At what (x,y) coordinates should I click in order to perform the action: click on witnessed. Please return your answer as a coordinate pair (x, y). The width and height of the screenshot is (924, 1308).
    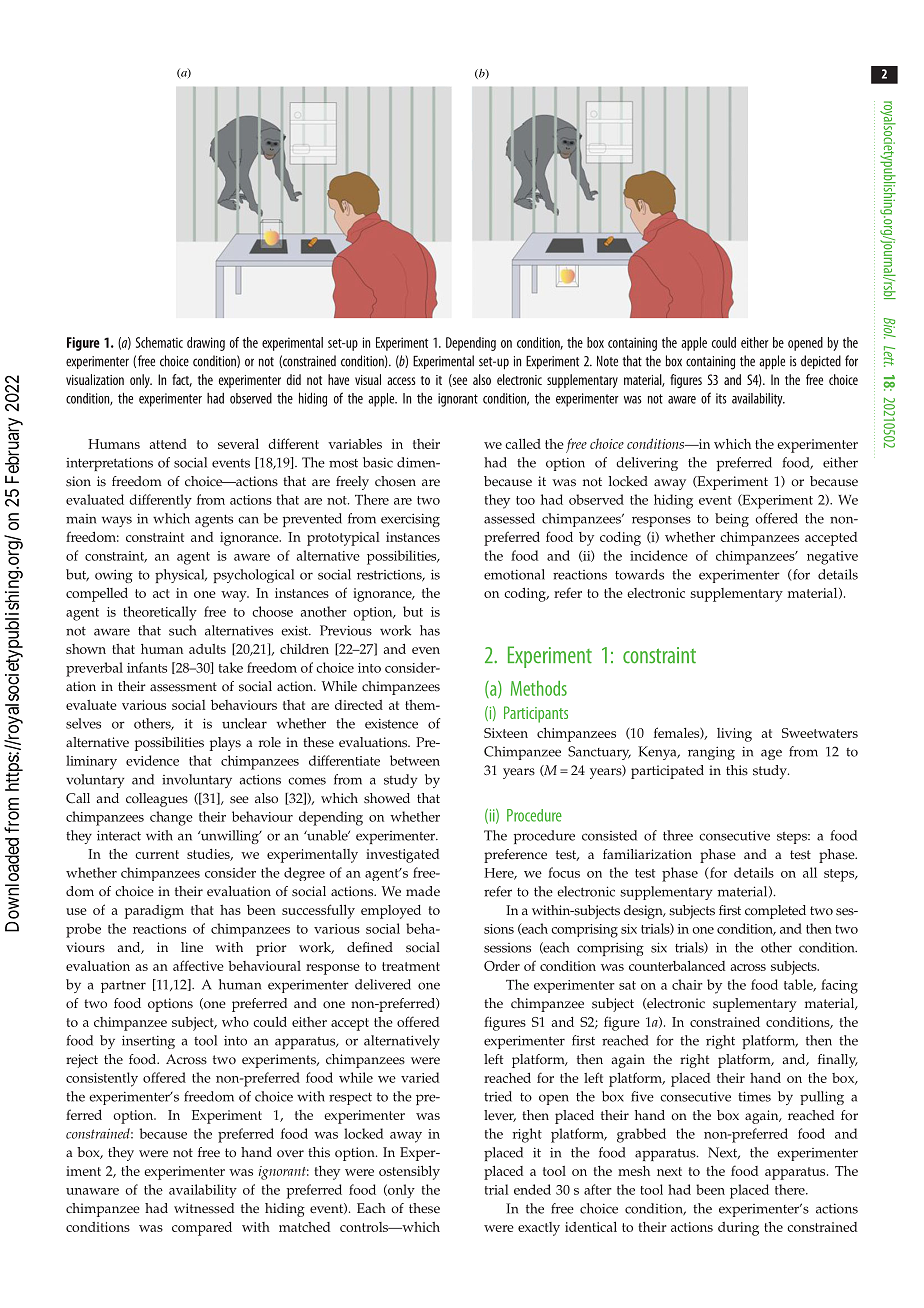
    Looking at the image, I should click on (204, 1208).
